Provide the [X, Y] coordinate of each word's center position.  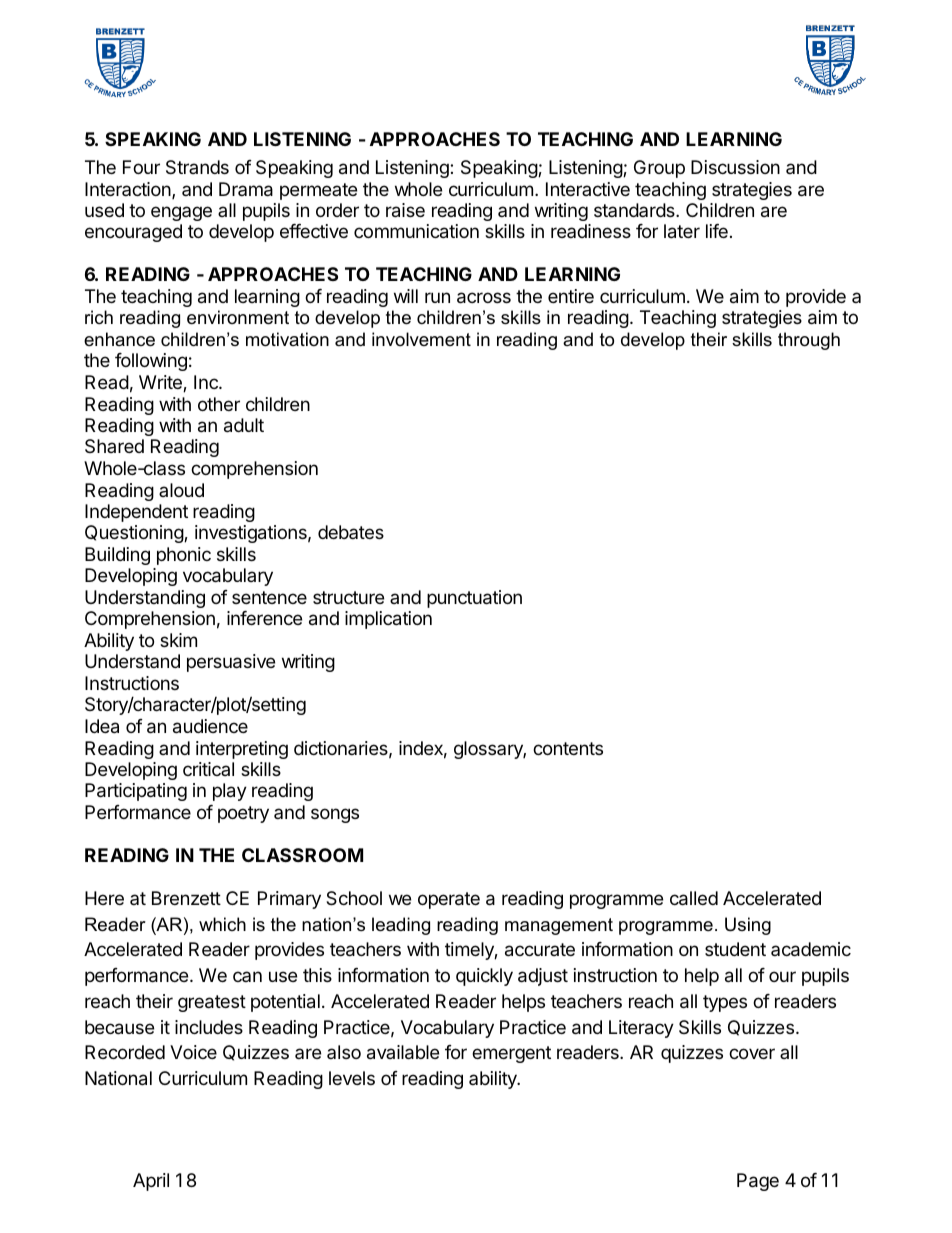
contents [568, 748]
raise [405, 210]
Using [748, 926]
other [219, 404]
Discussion [735, 167]
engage [181, 213]
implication [388, 620]
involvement [421, 339]
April [151, 1182]
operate [449, 900]
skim [178, 640]
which [222, 924]
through [809, 341]
